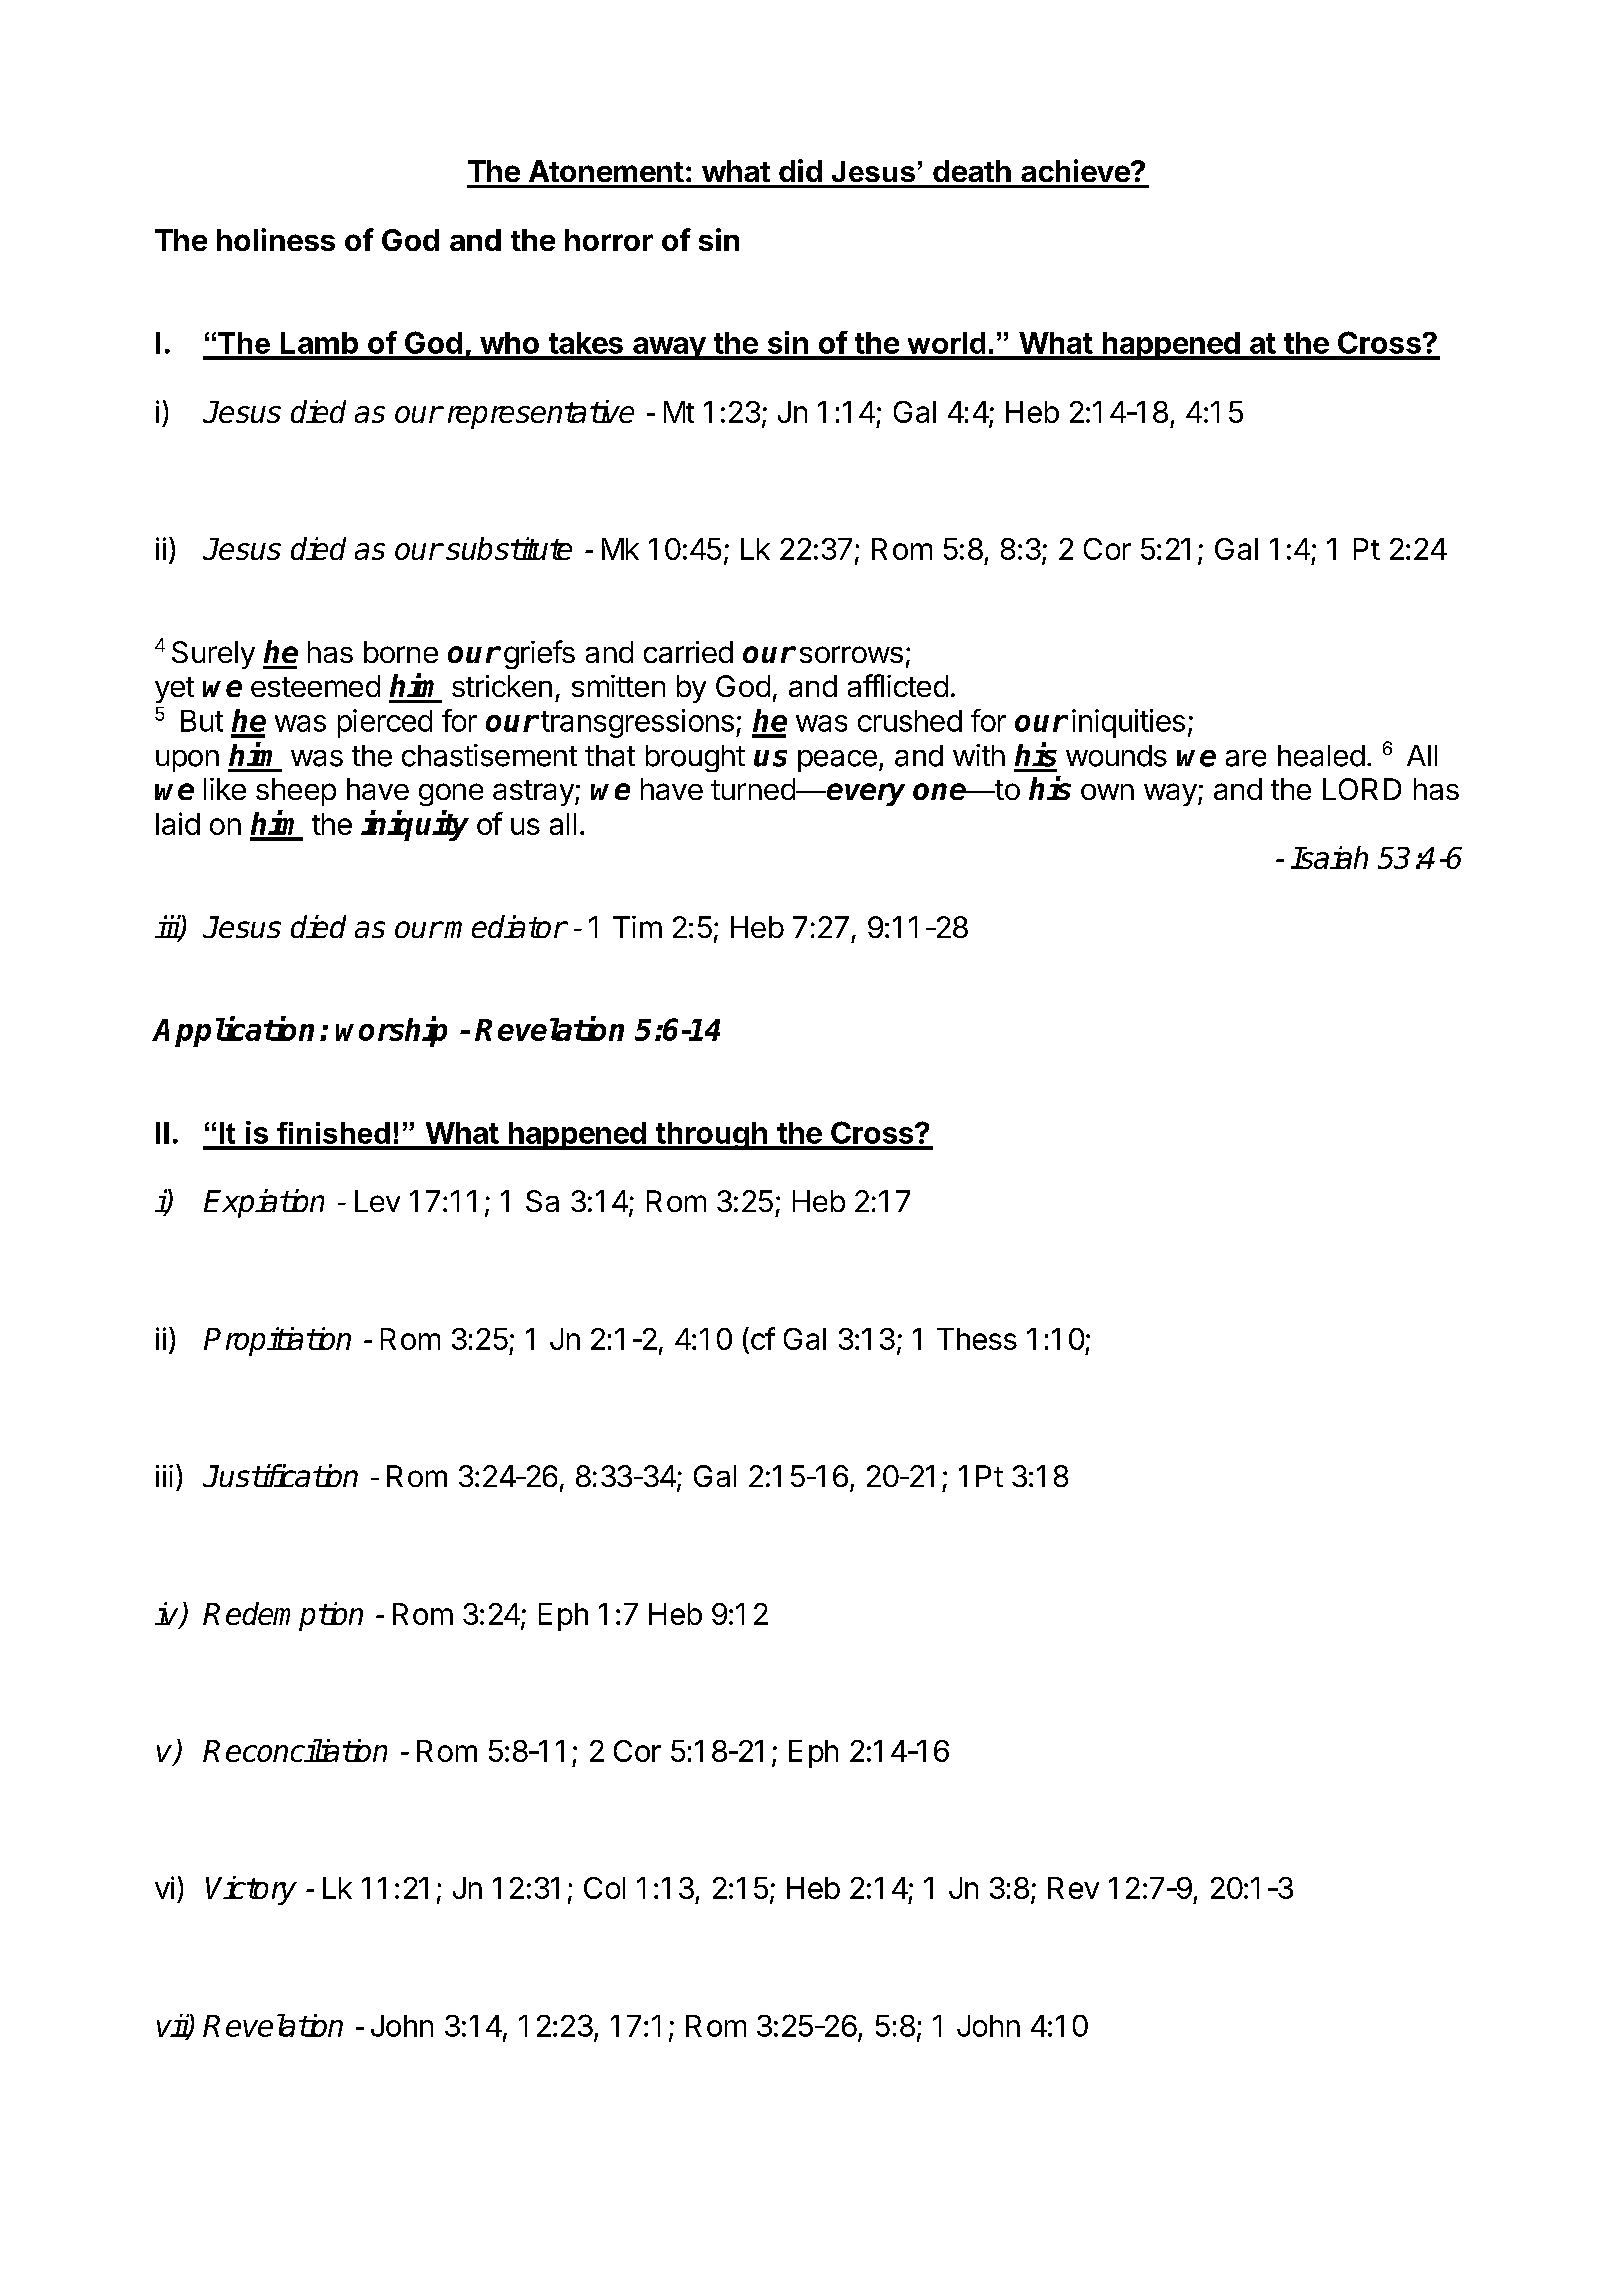 This screenshot has width=1615, height=2285. What do you see at coordinates (609, 240) in the screenshot?
I see `horror` at bounding box center [609, 240].
